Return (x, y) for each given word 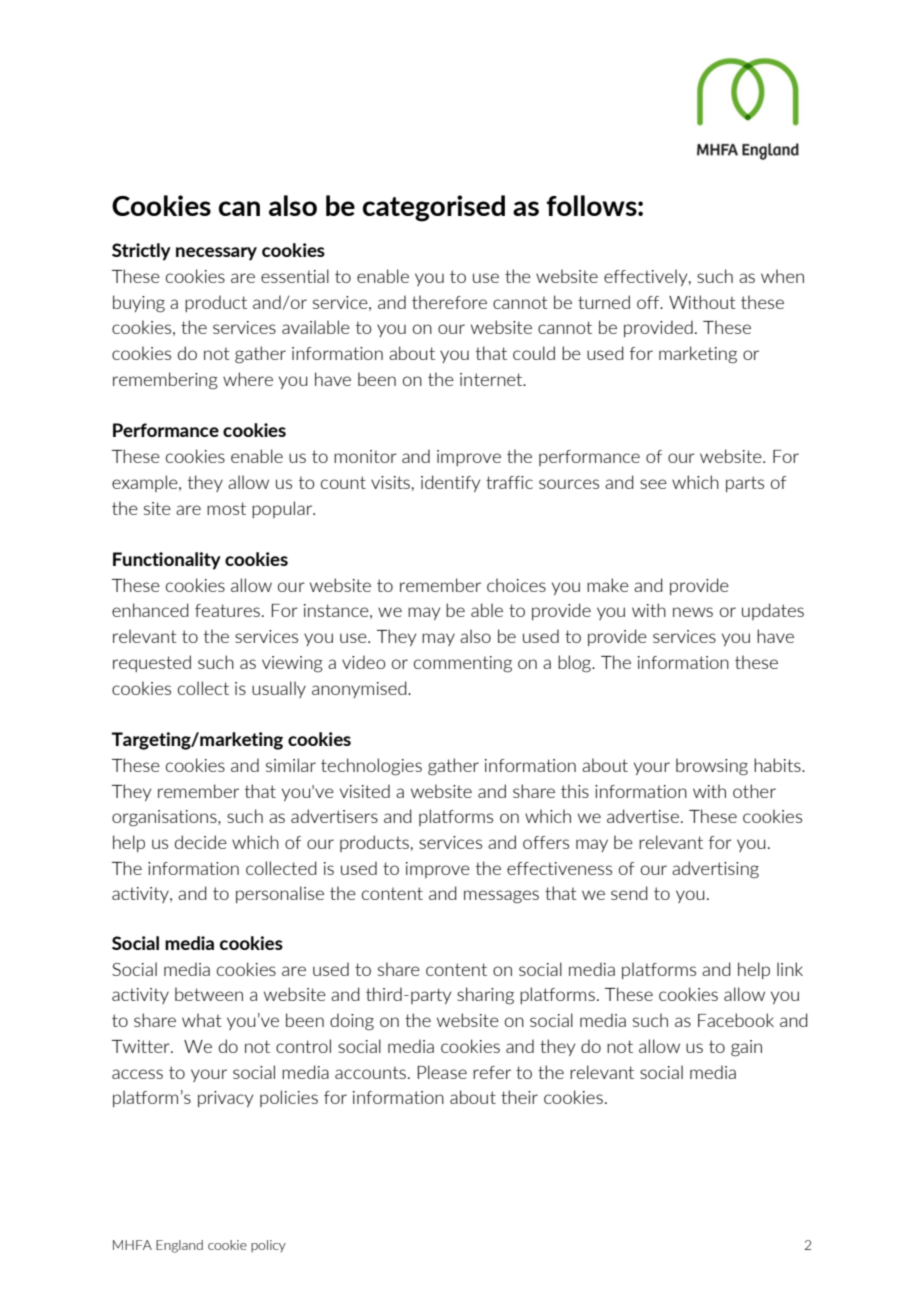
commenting (463, 664)
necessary (216, 254)
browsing (712, 767)
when (782, 276)
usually (279, 689)
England (179, 1246)
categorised (434, 208)
